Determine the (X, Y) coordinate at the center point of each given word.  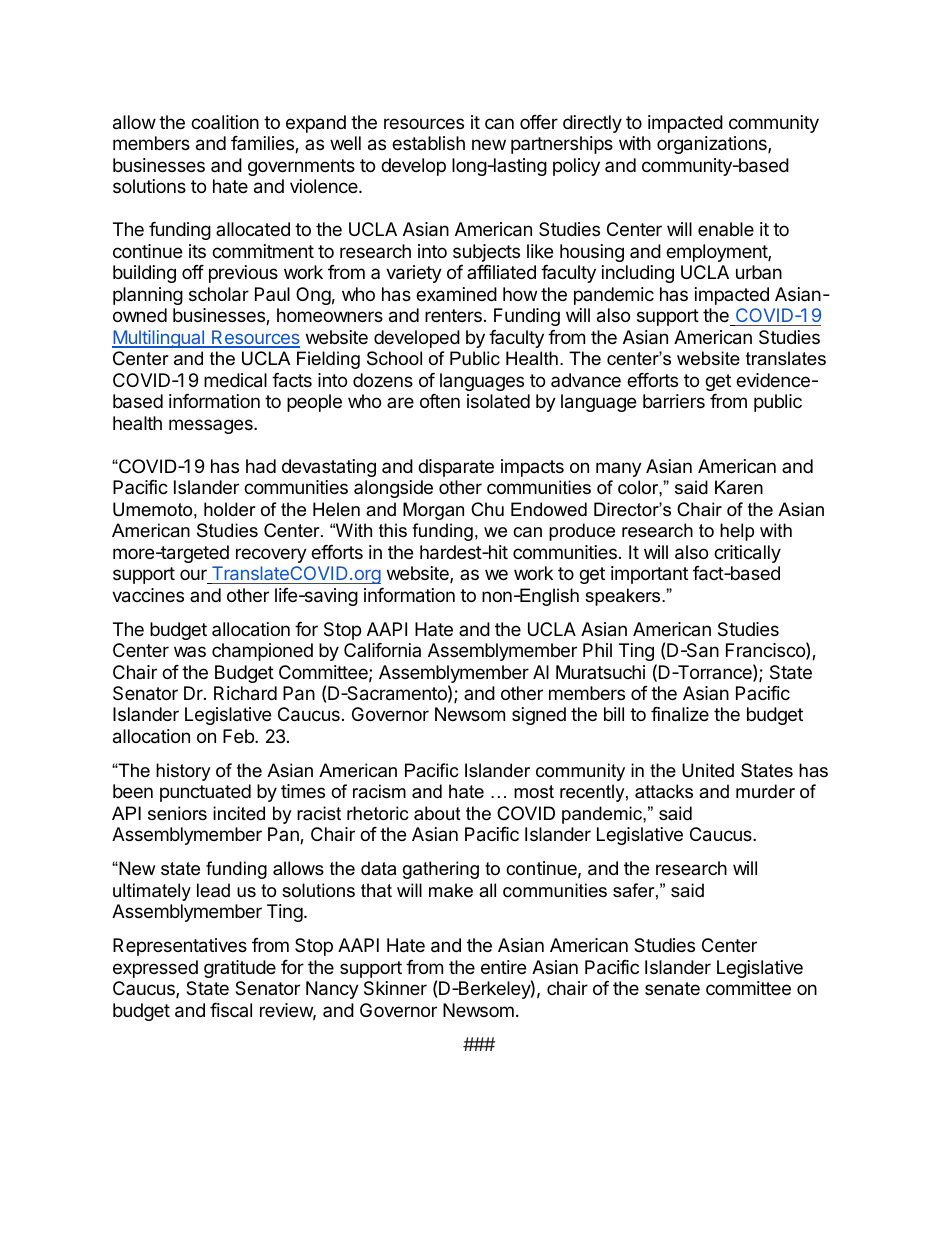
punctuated (205, 793)
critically (747, 554)
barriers (674, 401)
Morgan (433, 511)
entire (503, 967)
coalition (225, 122)
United (708, 770)
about (437, 813)
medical (235, 380)
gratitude (240, 969)
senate (672, 989)
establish (428, 143)
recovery (271, 555)
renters (453, 315)
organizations (713, 145)
